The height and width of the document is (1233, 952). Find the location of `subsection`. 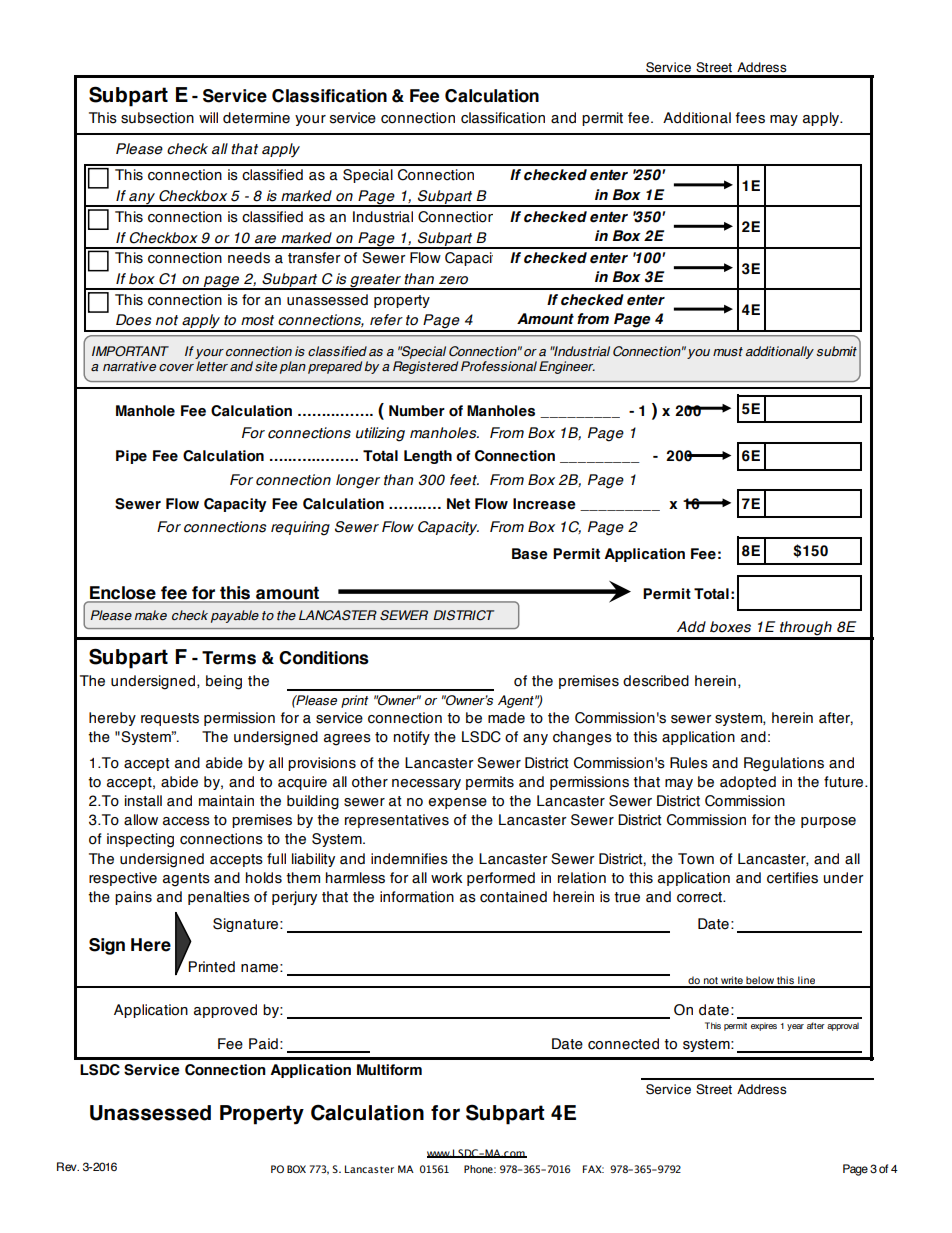

subsection is located at coordinates (157, 118).
